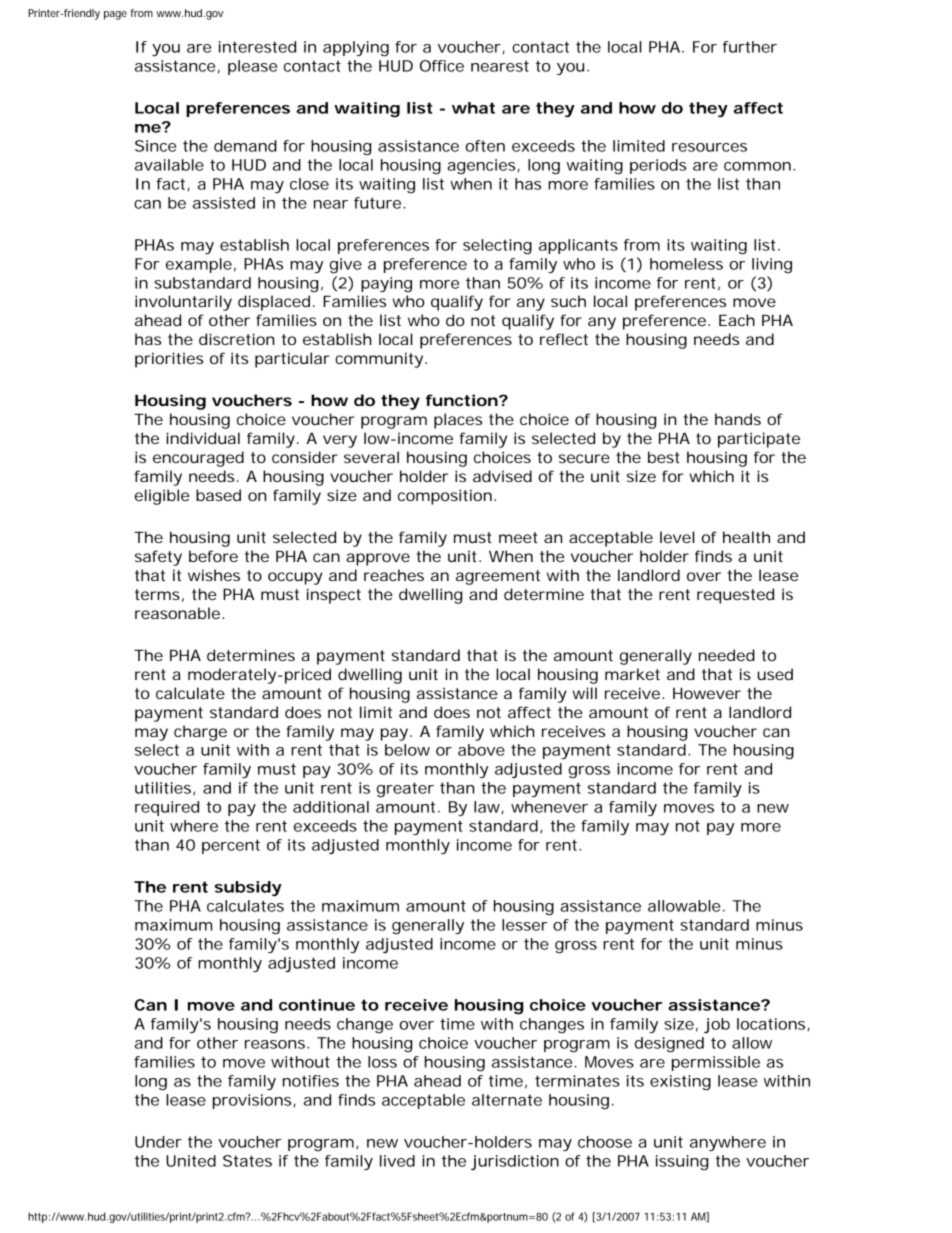  What do you see at coordinates (686, 264) in the document?
I see `homeless` at bounding box center [686, 264].
